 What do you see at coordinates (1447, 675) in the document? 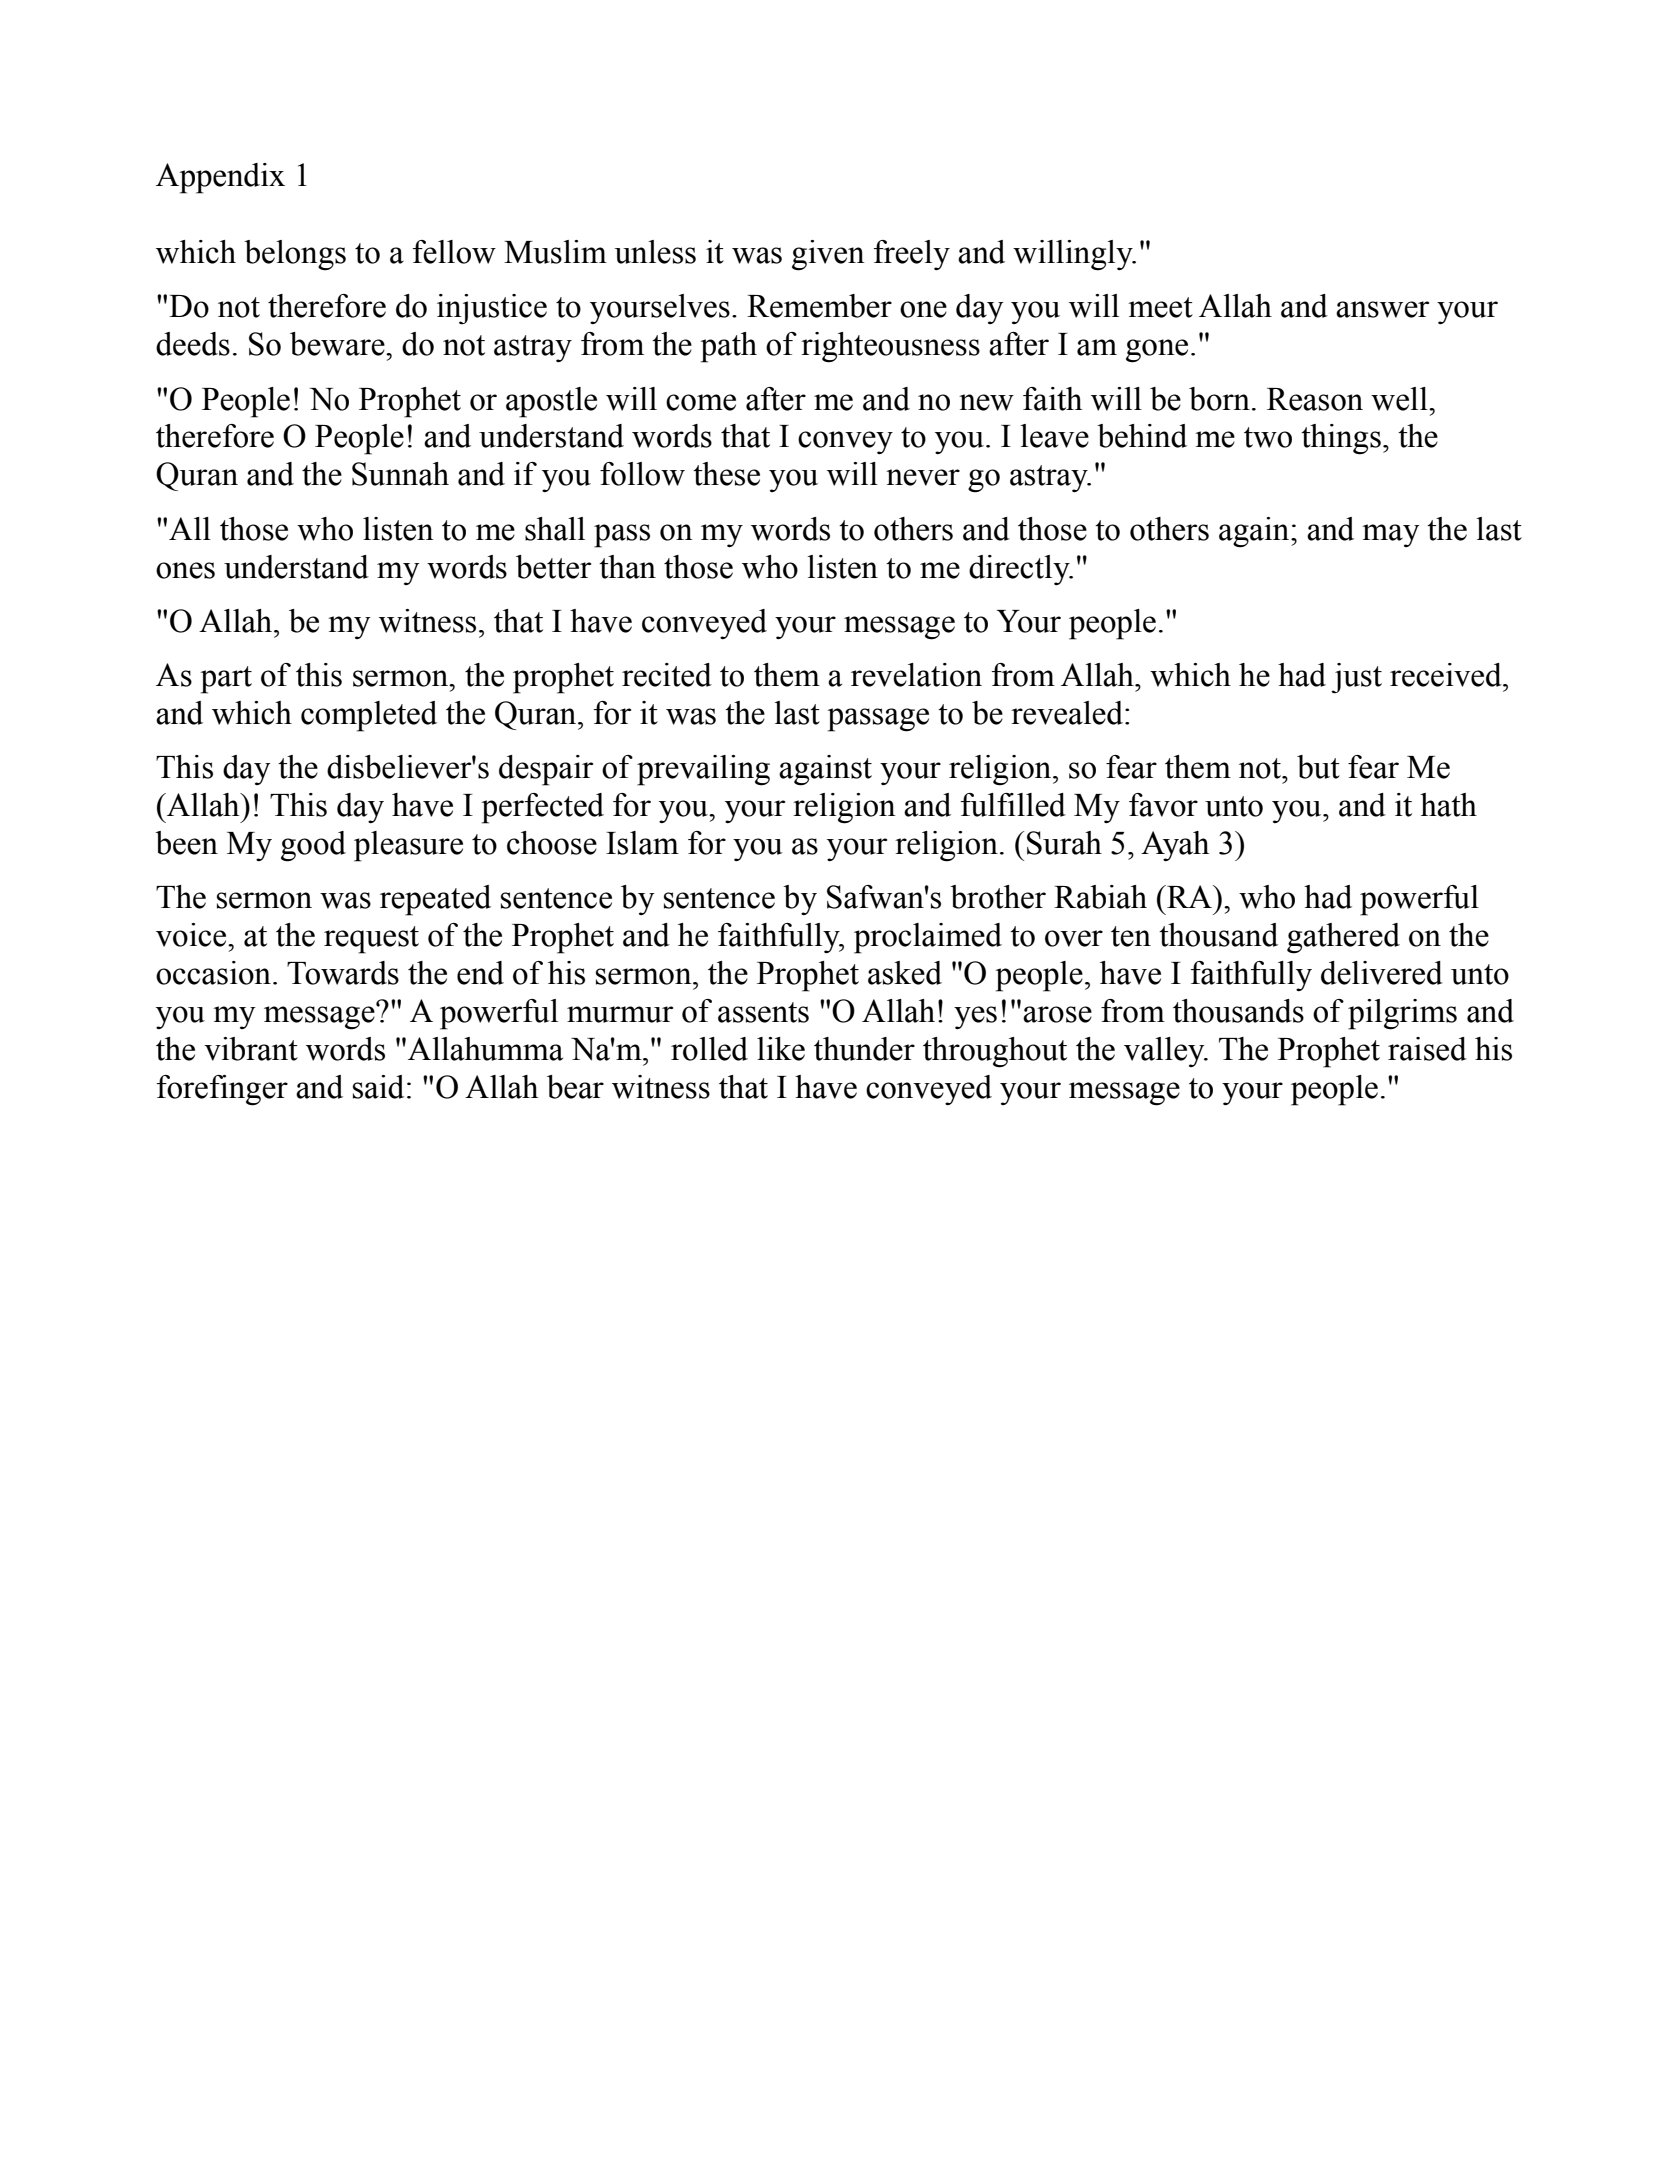
I see `received` at bounding box center [1447, 675].
